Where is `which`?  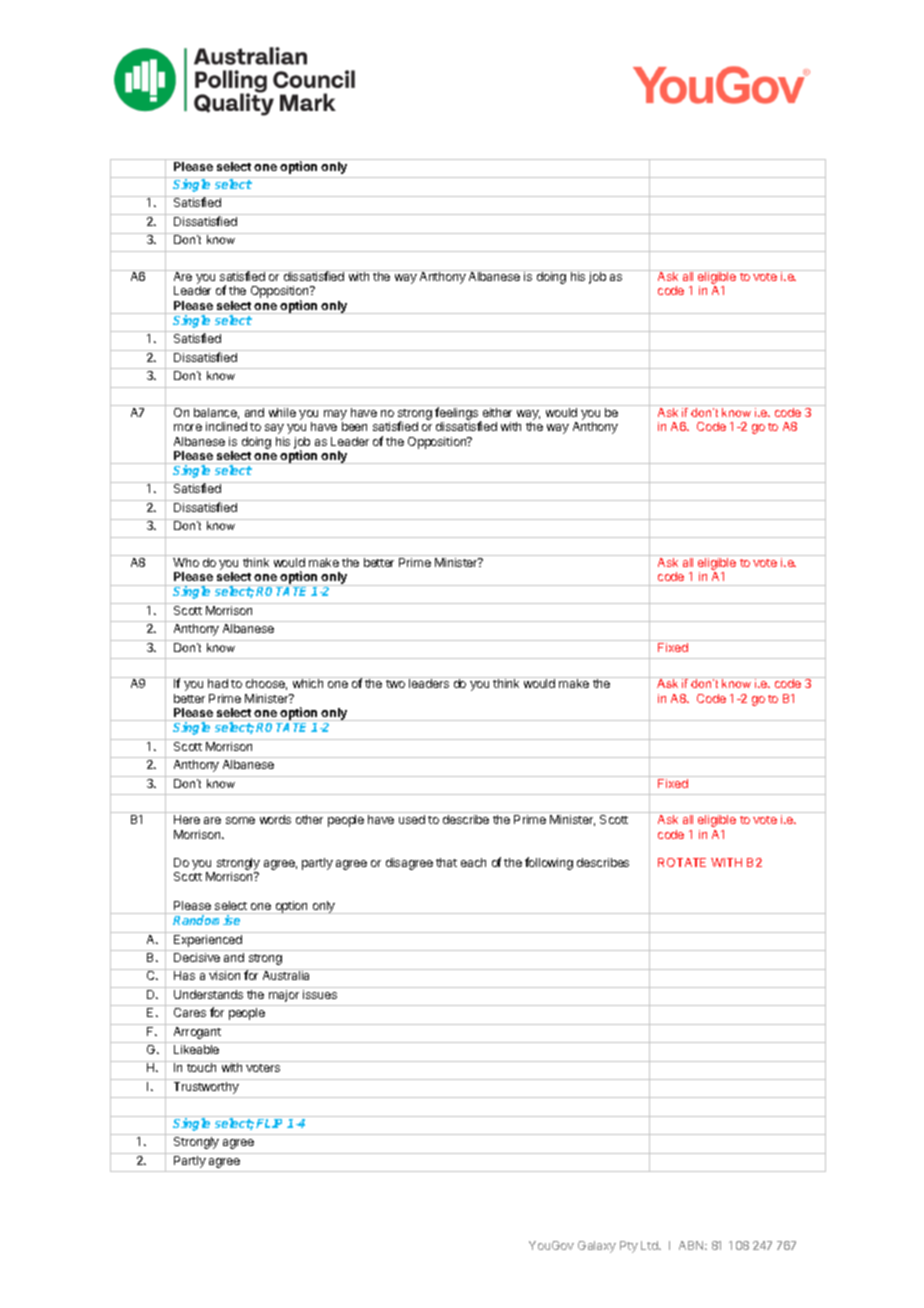
which is located at coordinates (308, 683).
